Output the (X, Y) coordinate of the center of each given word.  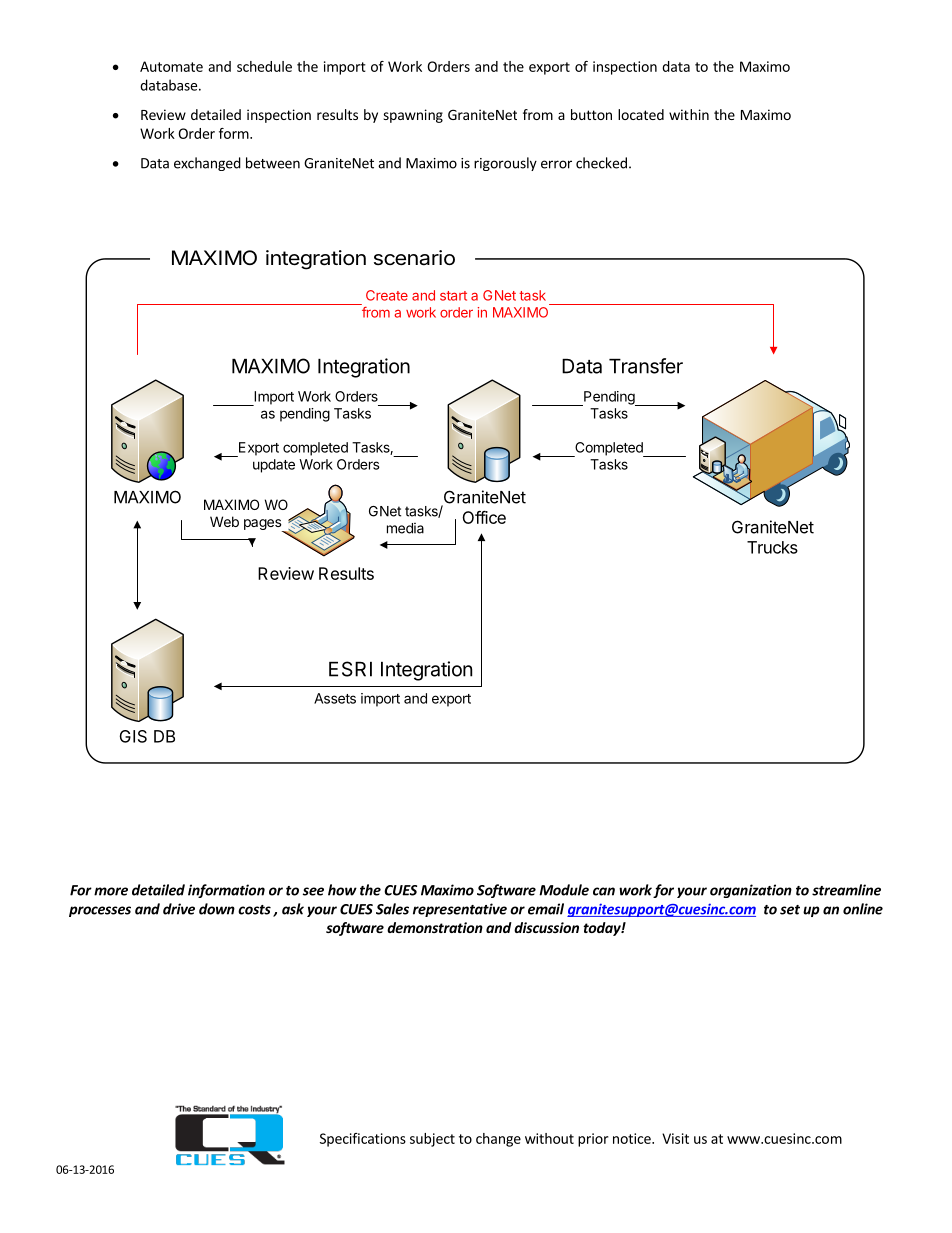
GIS (133, 736)
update (274, 466)
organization (751, 891)
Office (484, 517)
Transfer (646, 366)
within (689, 114)
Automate (171, 66)
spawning (413, 116)
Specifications (363, 1140)
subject (432, 1140)
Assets (335, 698)
